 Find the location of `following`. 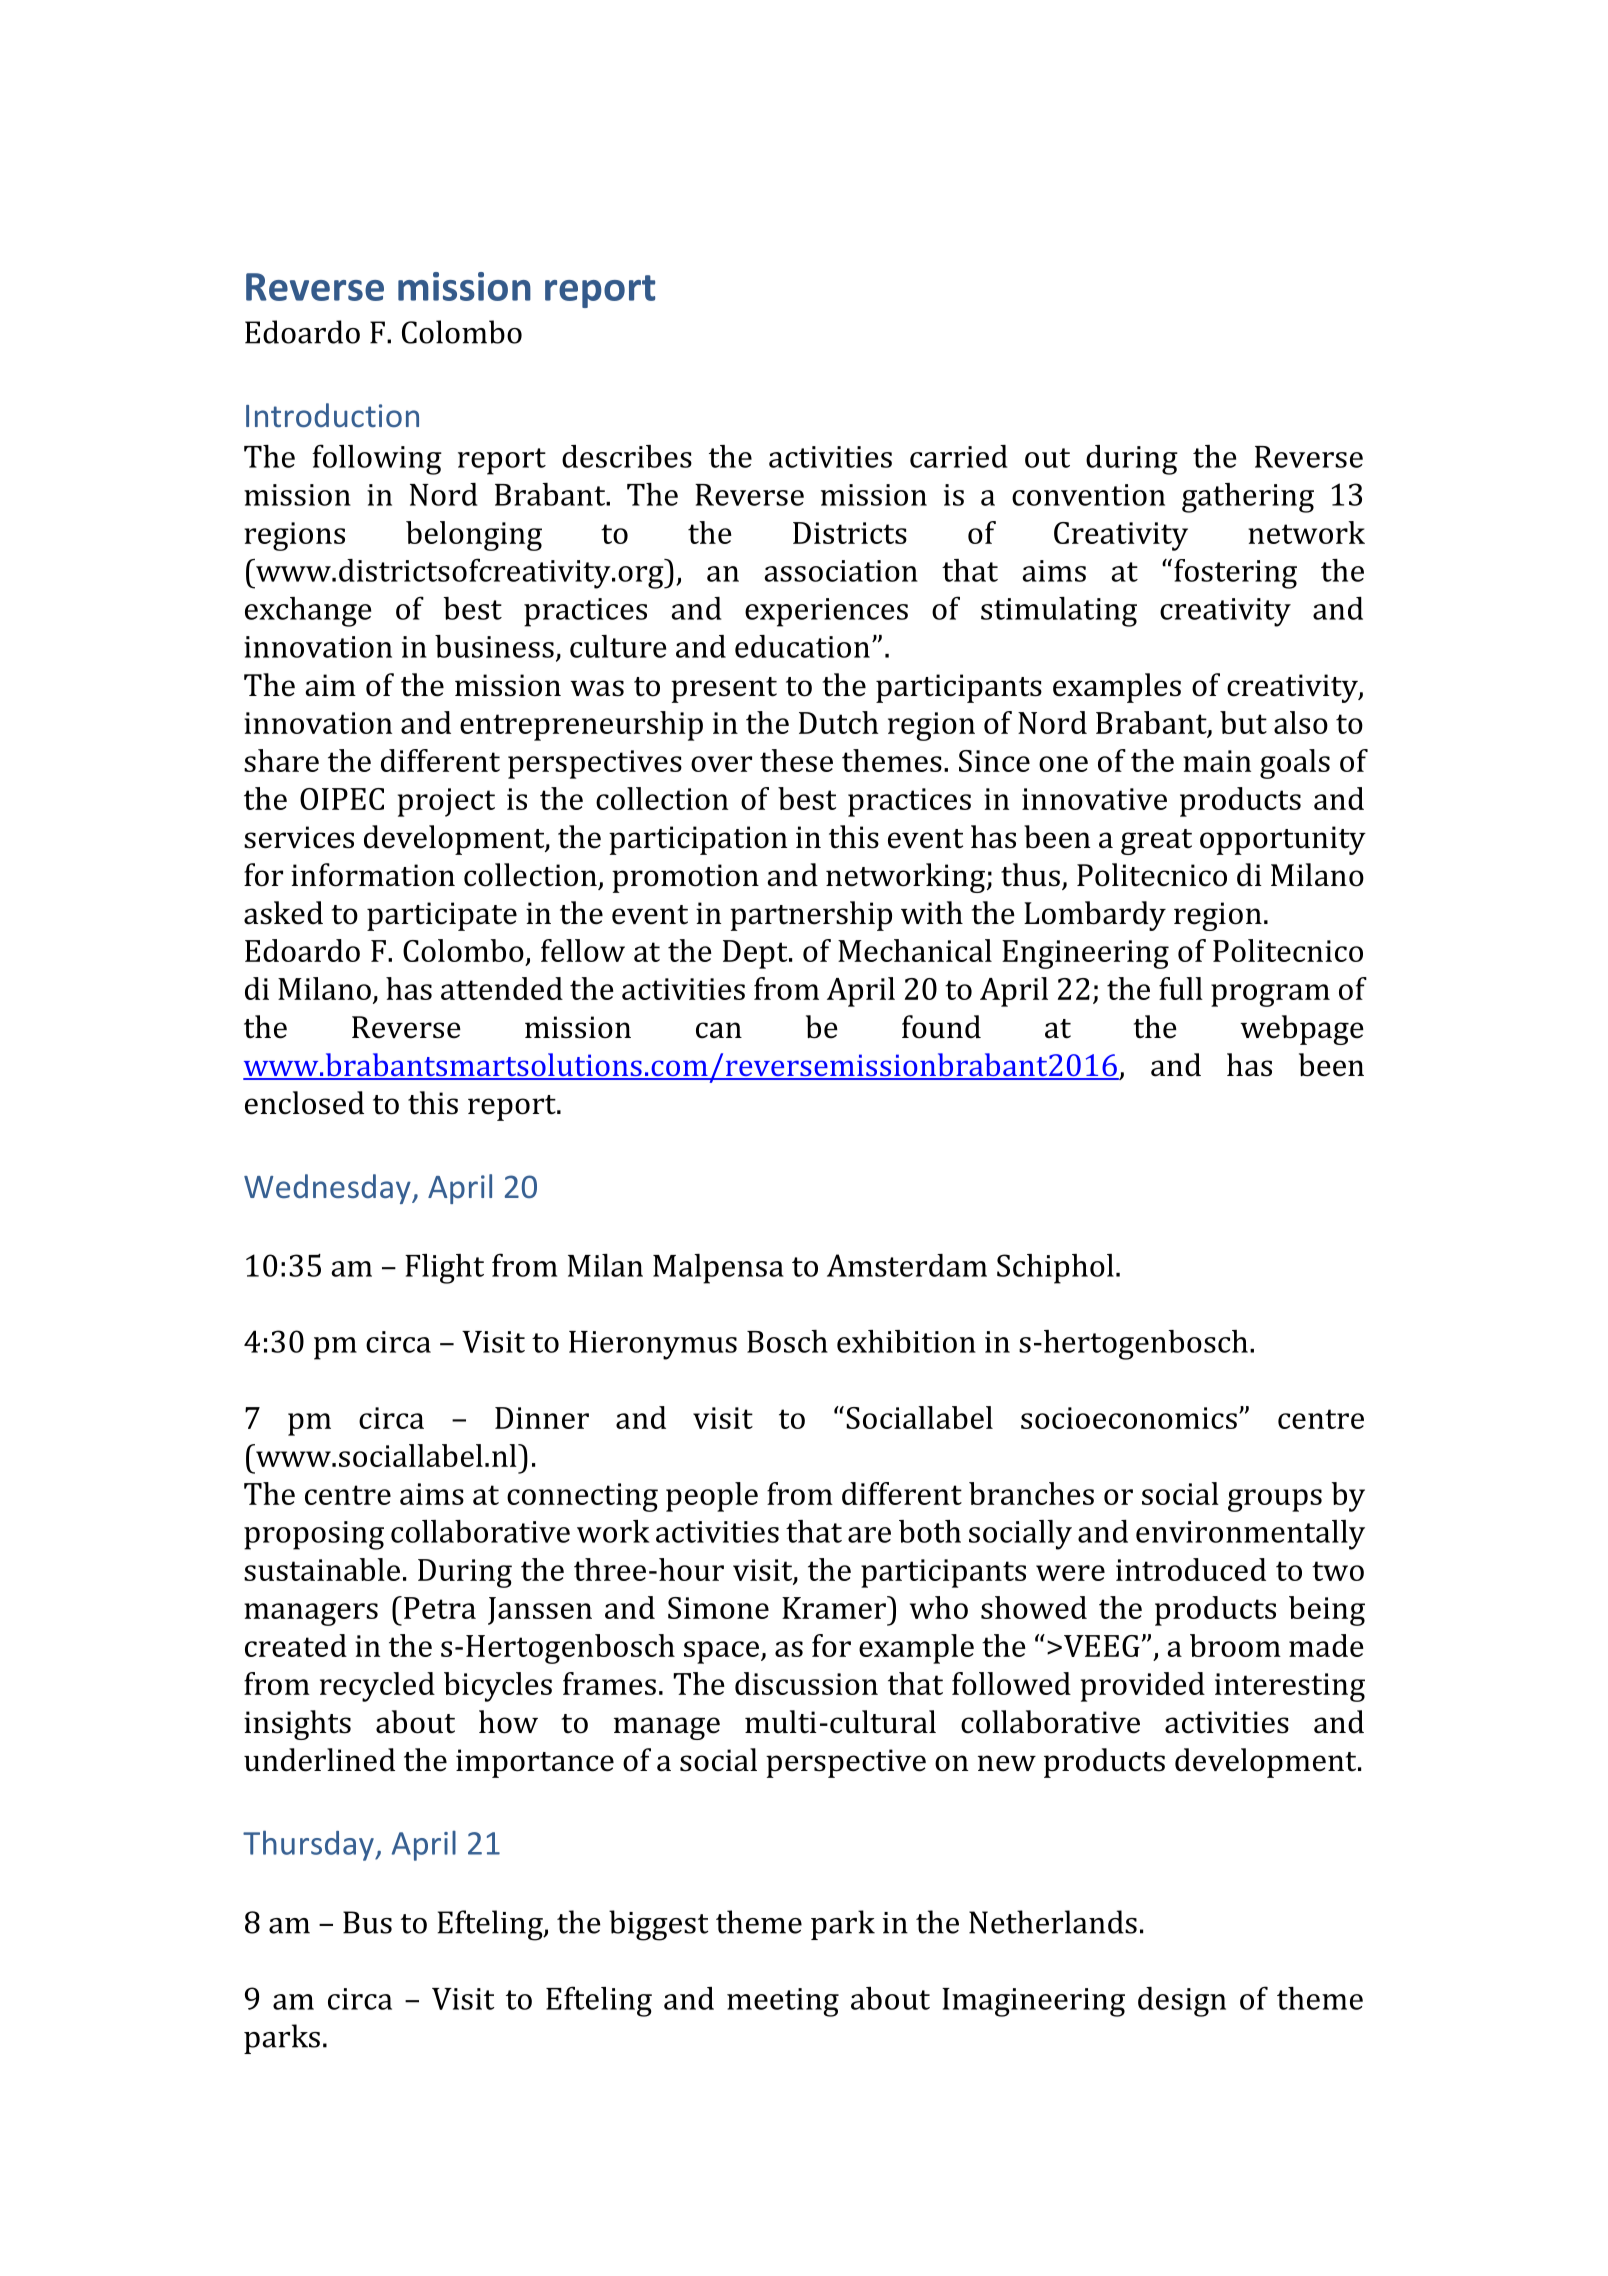

following is located at coordinates (377, 459).
